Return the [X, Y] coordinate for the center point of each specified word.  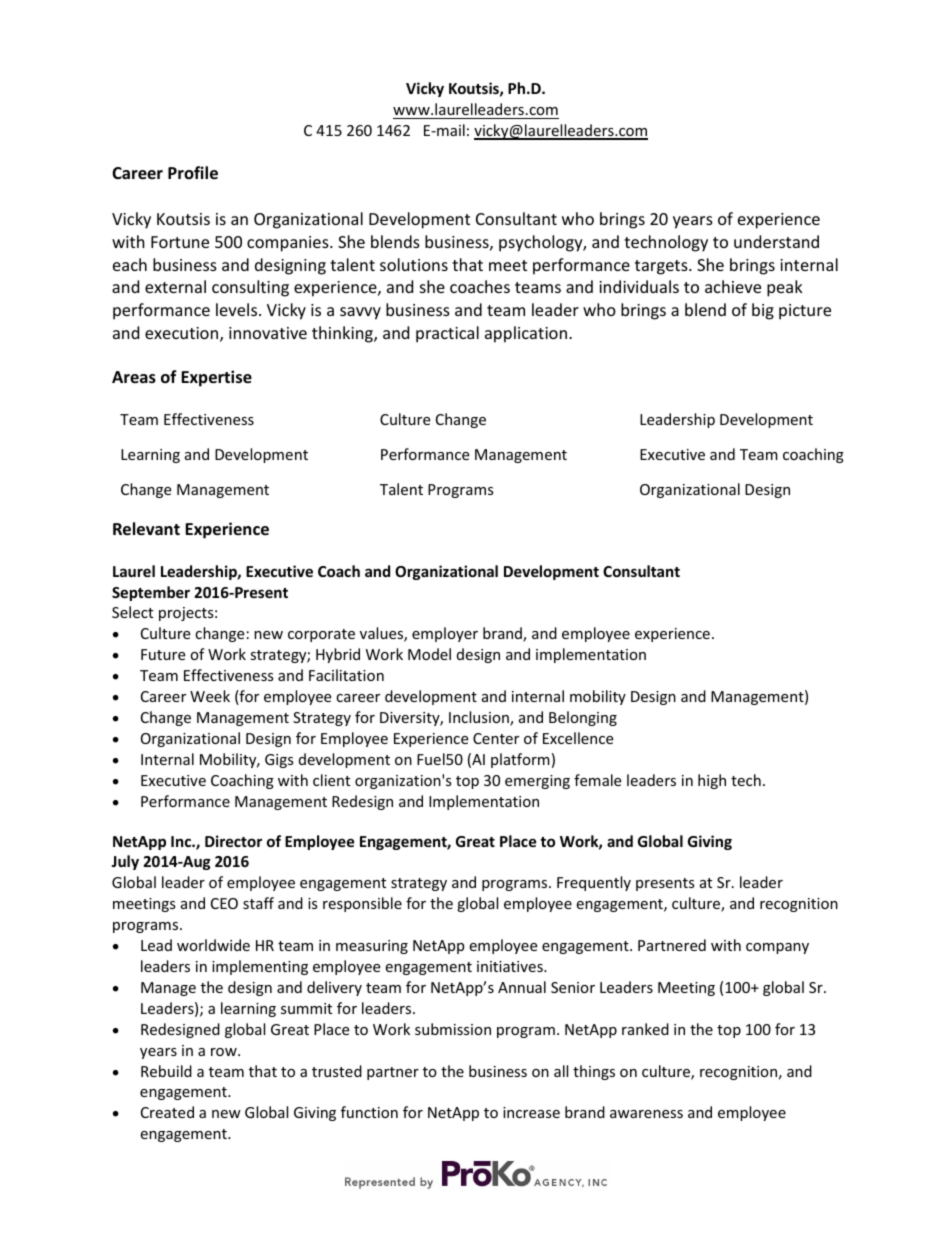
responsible [362, 904]
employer [445, 634]
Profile [193, 173]
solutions [414, 264]
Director [233, 841]
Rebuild [166, 1071]
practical [447, 334]
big [763, 311]
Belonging [583, 718]
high [712, 781]
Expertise [216, 378]
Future [163, 654]
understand [776, 241]
